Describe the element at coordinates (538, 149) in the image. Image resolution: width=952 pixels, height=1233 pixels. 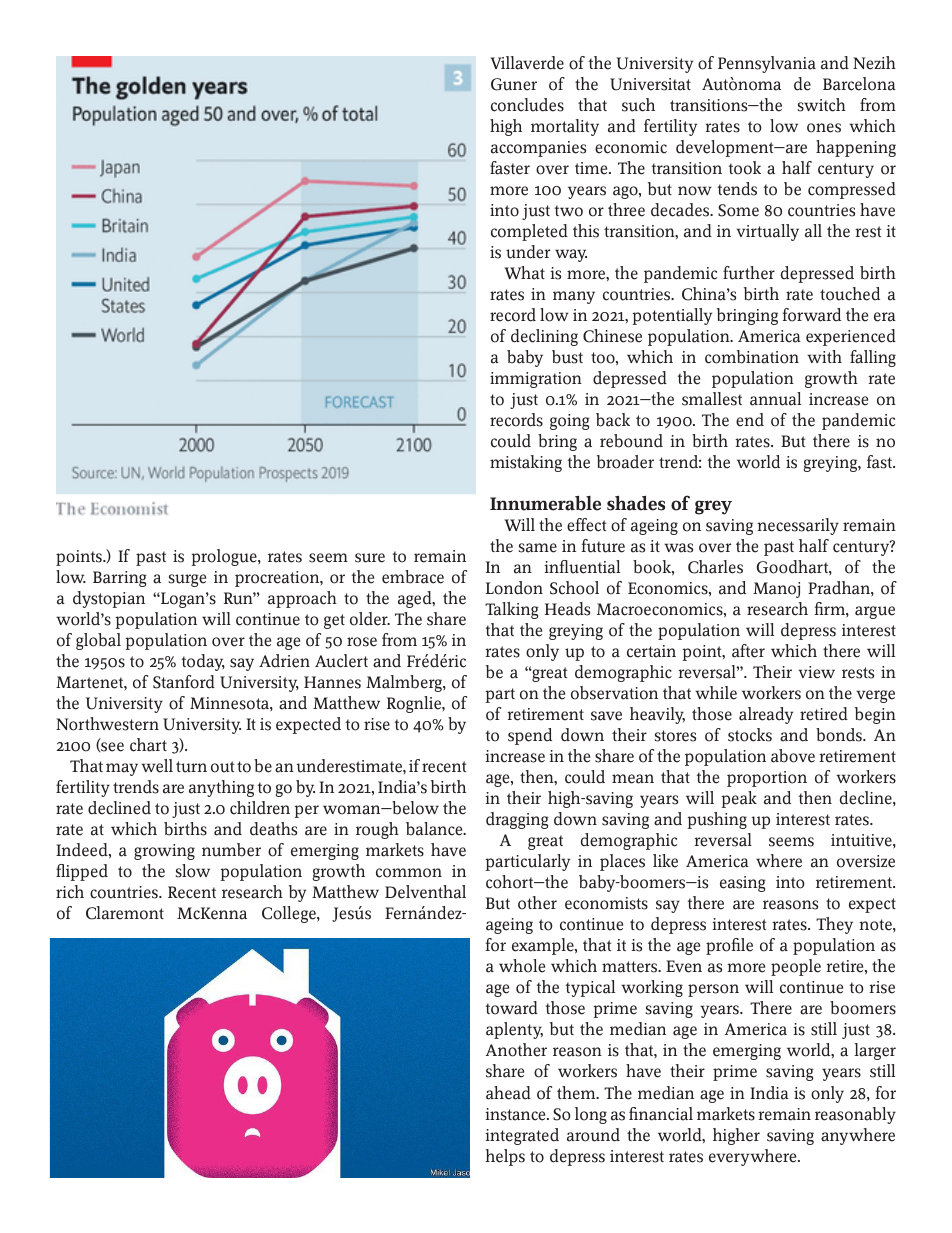
I see `accompanies` at that location.
